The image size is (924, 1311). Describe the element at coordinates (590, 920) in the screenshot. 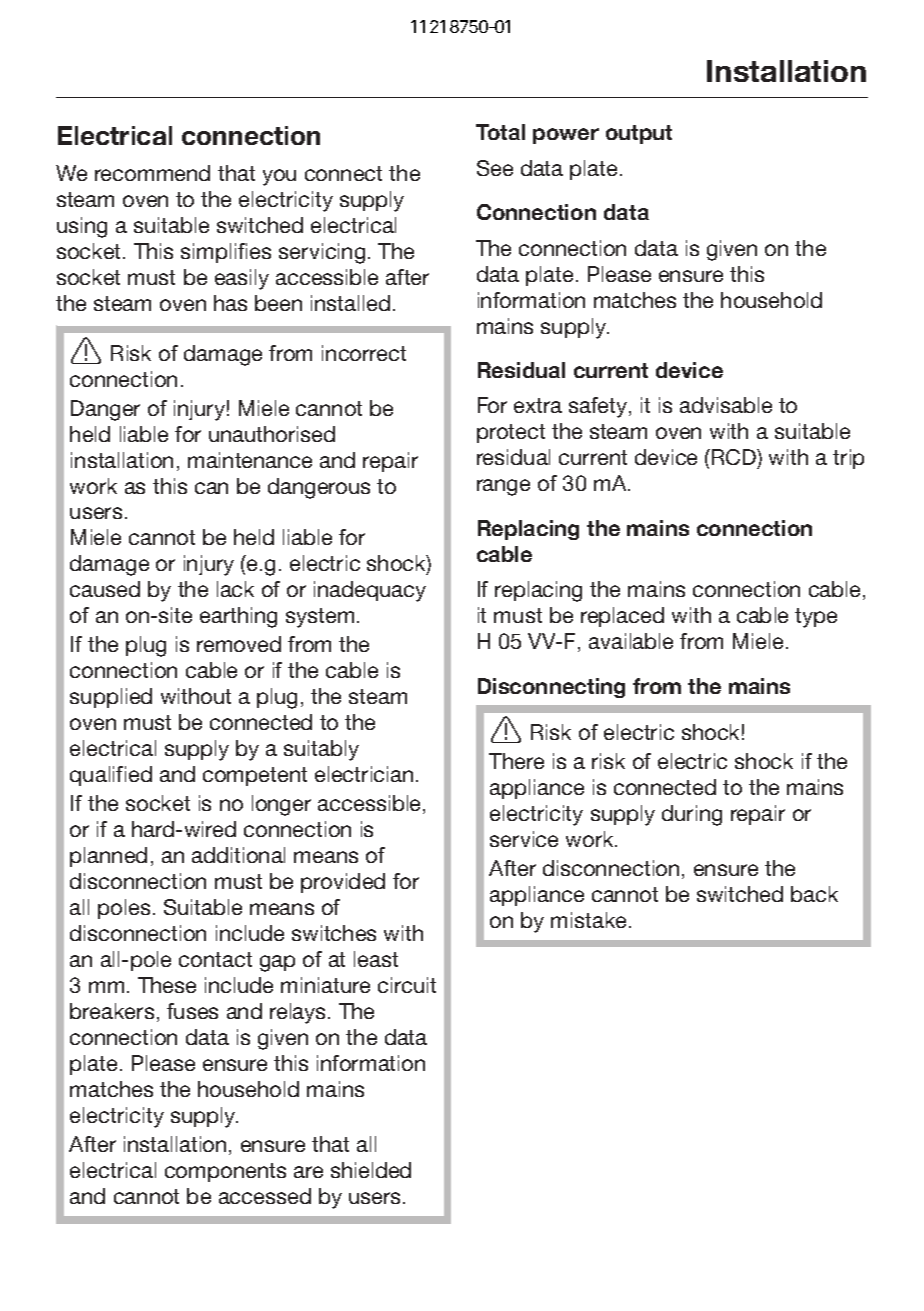

I see `mistake` at that location.
